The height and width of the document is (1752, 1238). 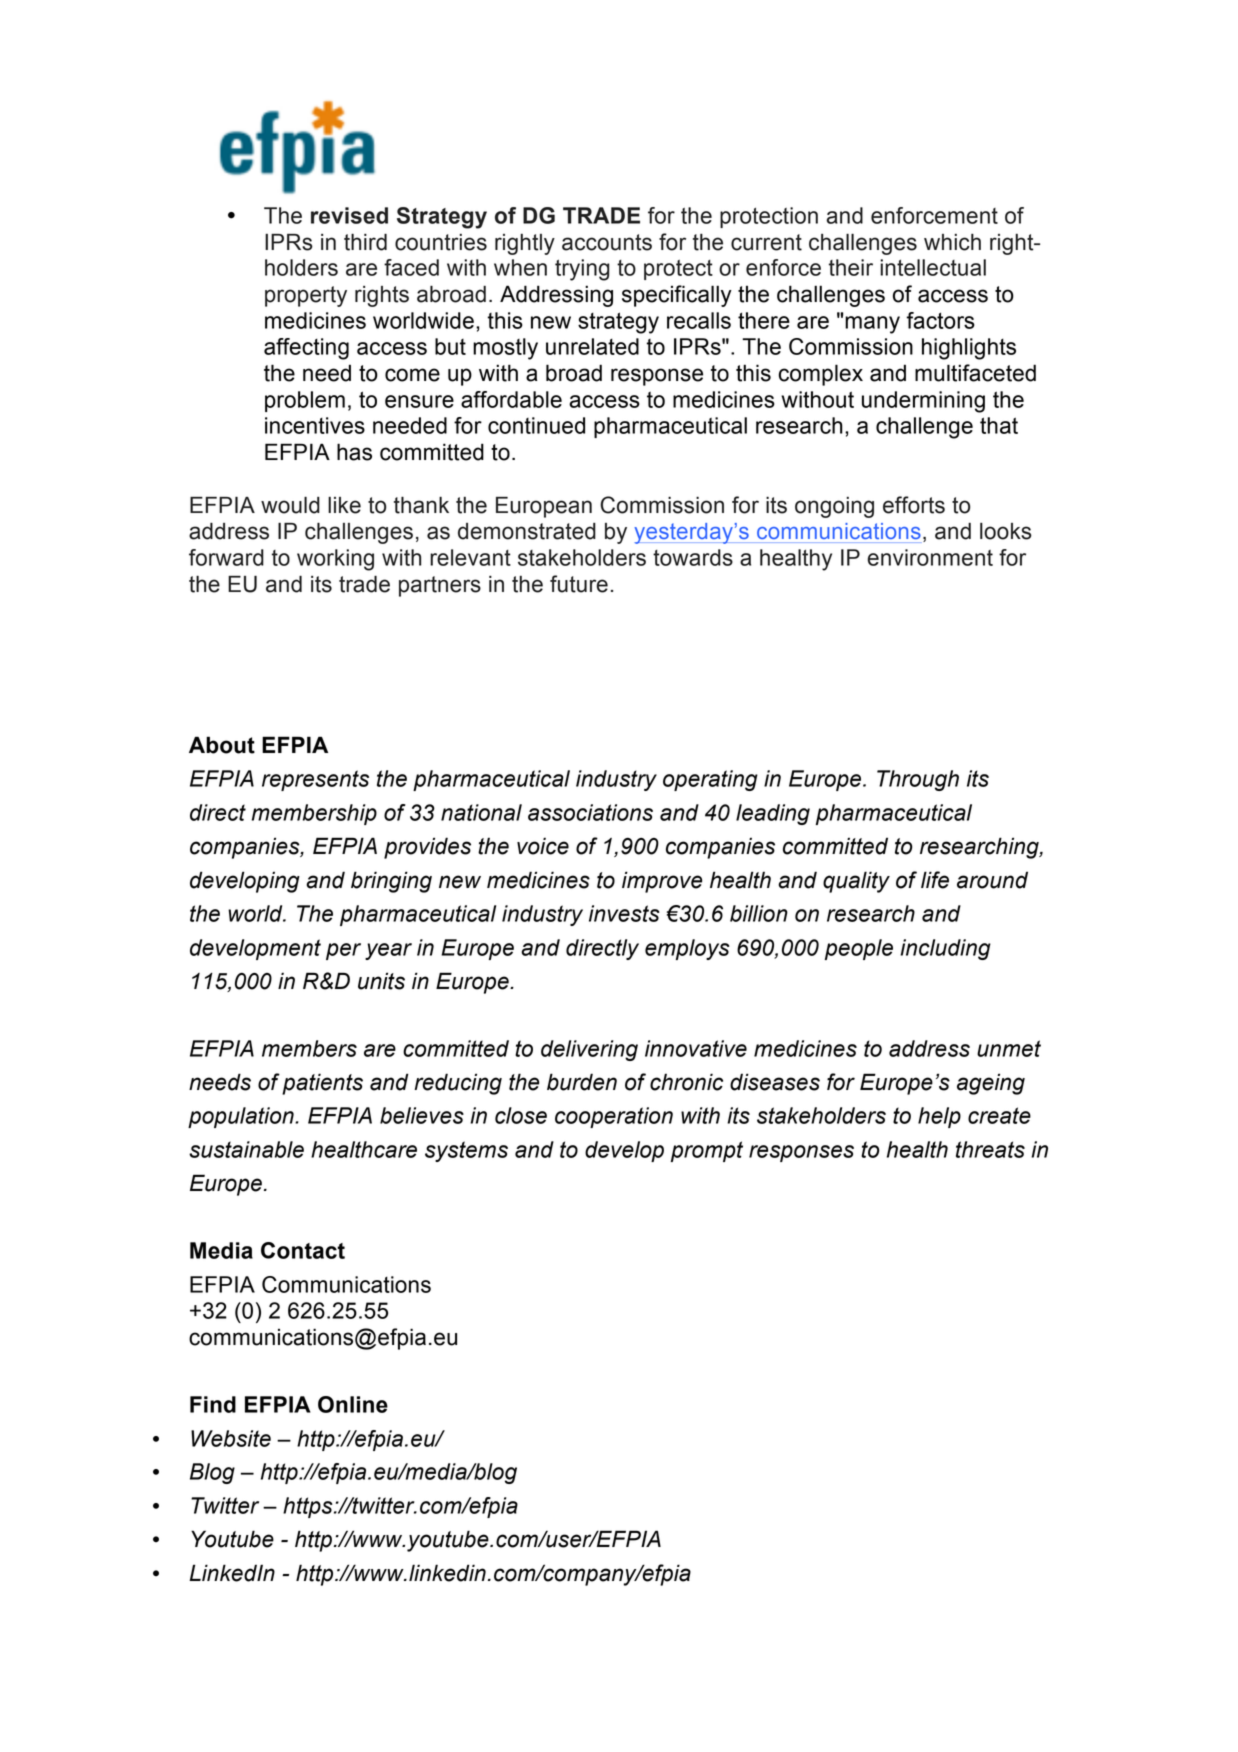 What do you see at coordinates (930, 557) in the document?
I see `environment` at bounding box center [930, 557].
